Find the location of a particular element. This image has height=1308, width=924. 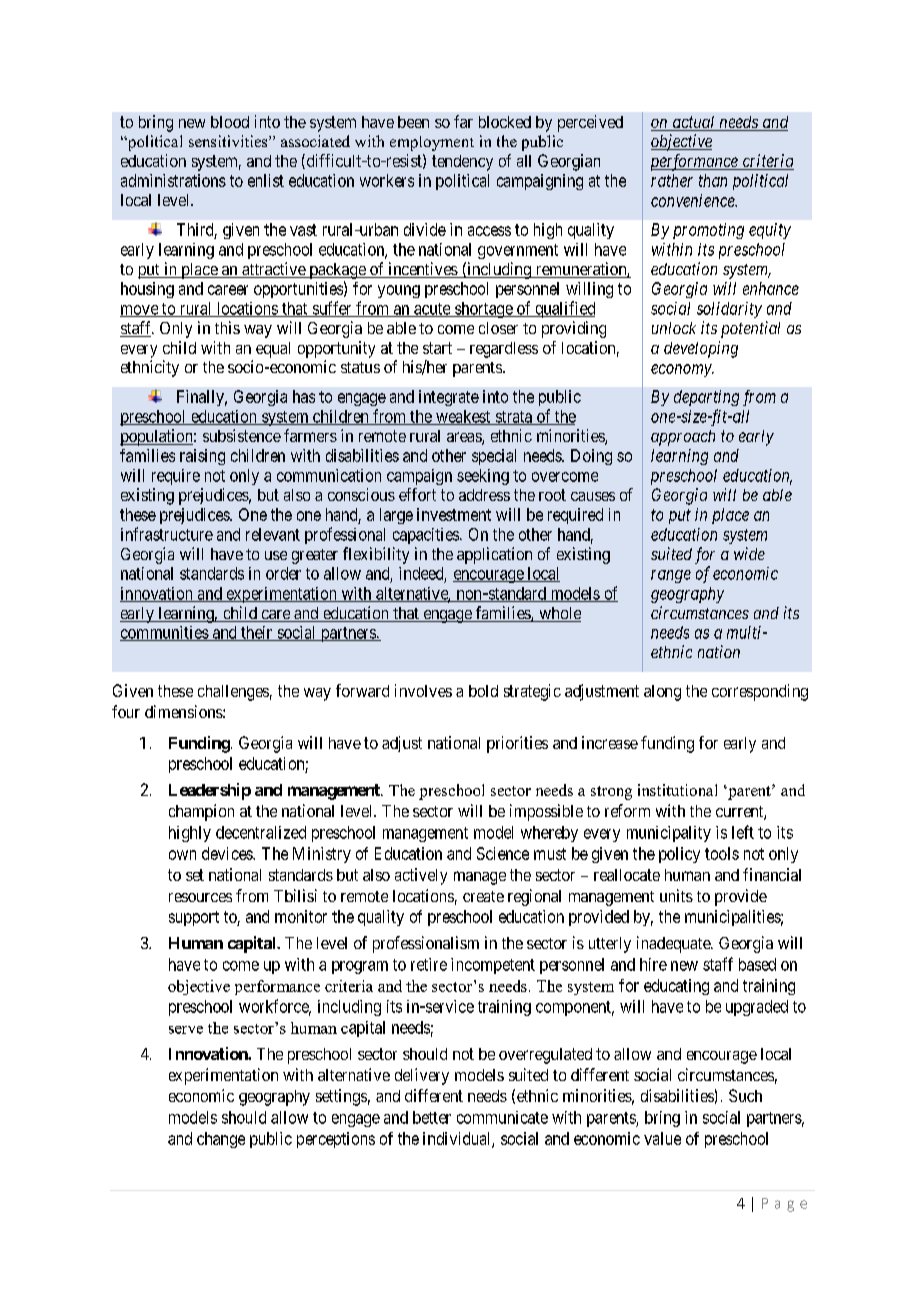

approach is located at coordinates (683, 438).
